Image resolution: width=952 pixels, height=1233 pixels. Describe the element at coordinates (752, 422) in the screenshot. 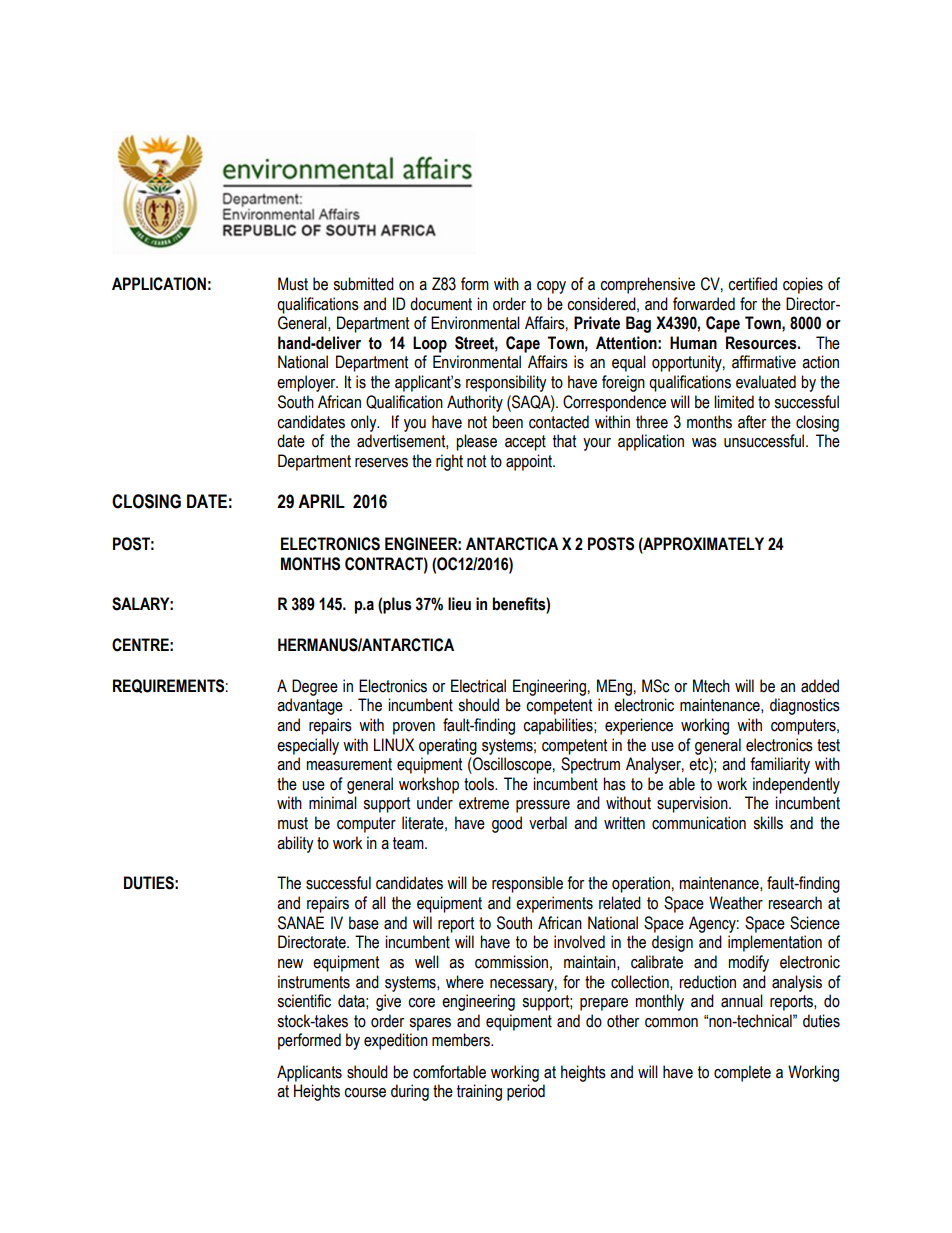

I see `after` at that location.
